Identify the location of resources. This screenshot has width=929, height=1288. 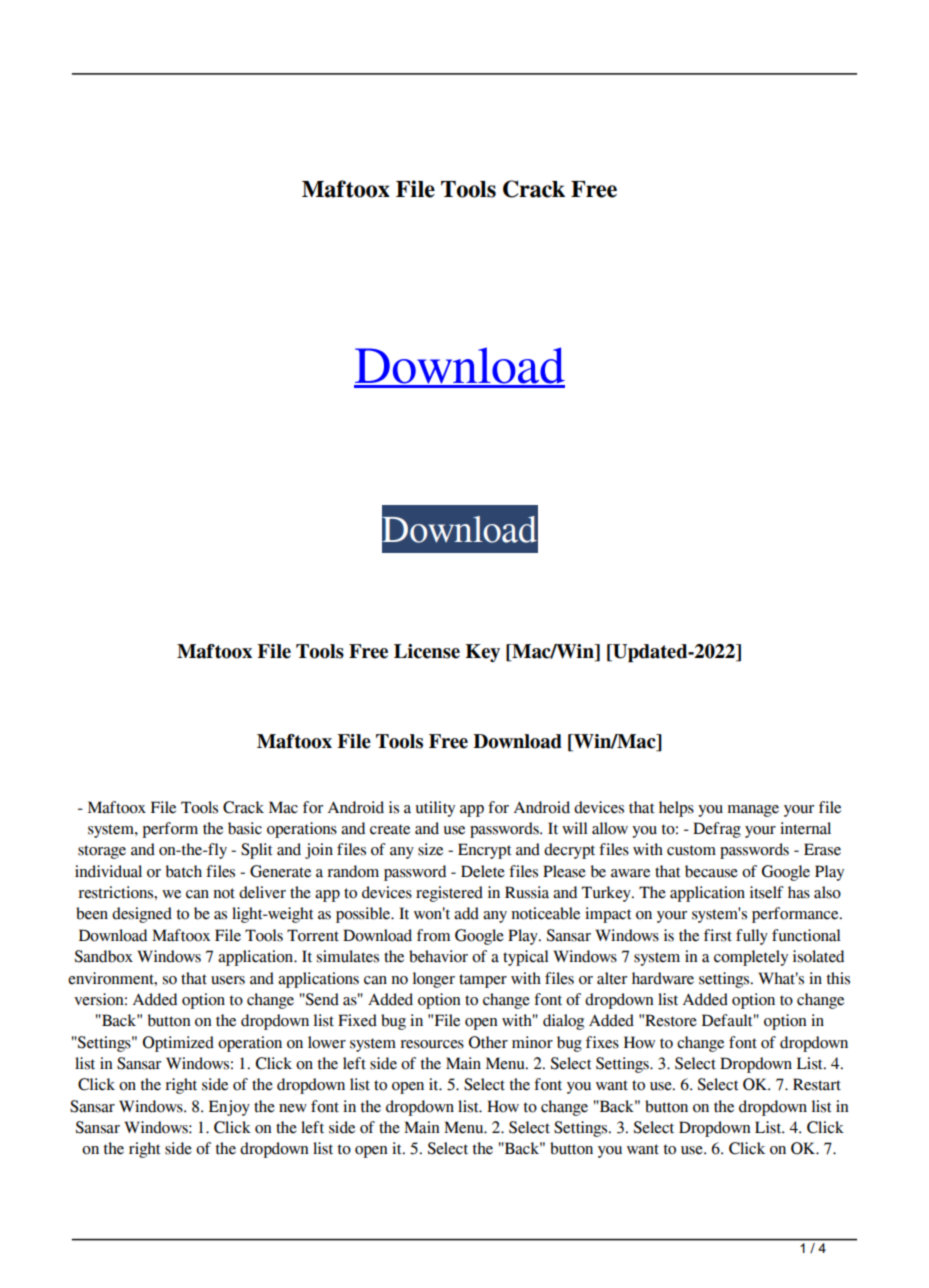
(432, 1044).
